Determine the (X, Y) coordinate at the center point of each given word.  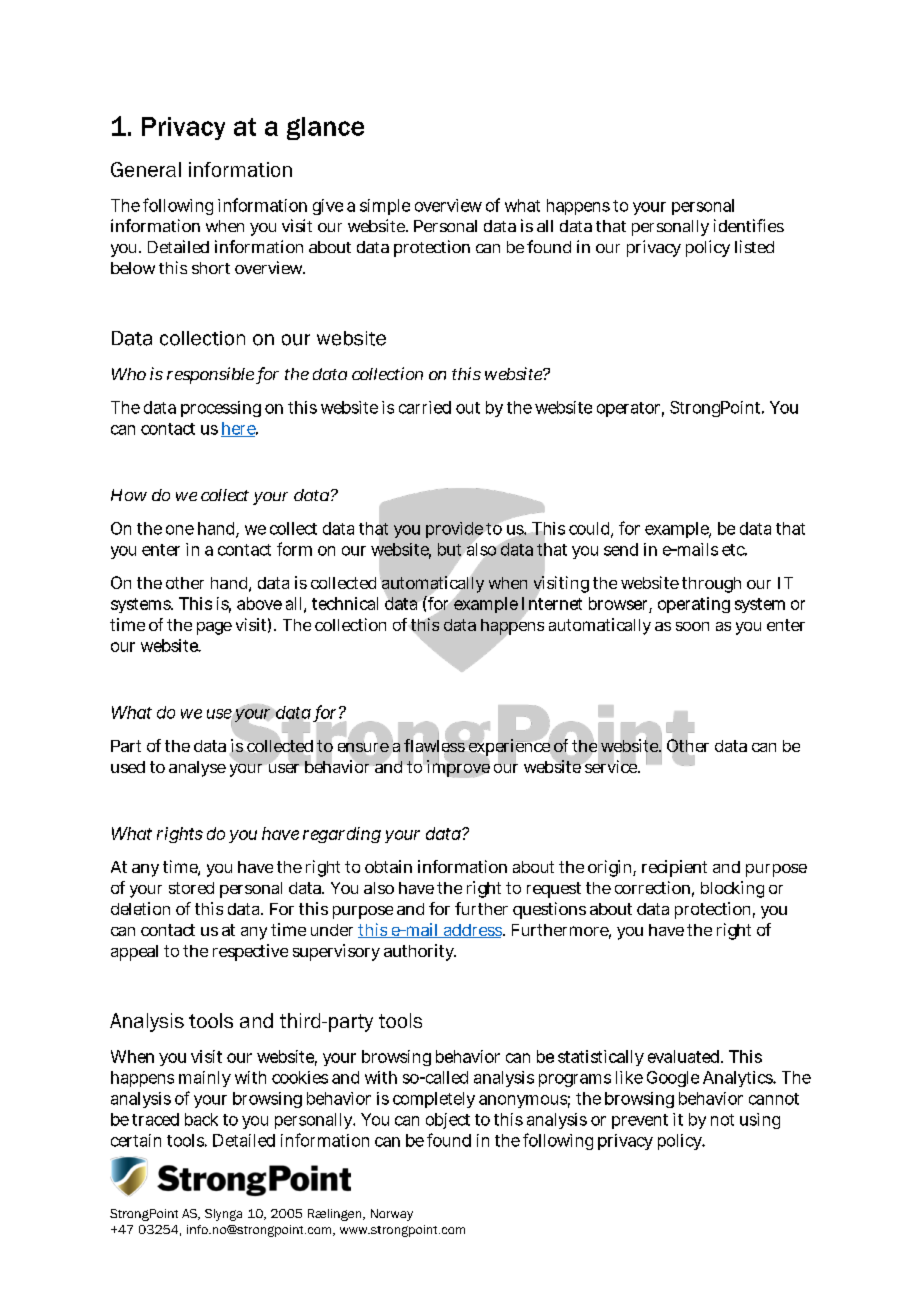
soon (692, 626)
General (146, 169)
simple (385, 207)
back (201, 1119)
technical (345, 603)
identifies (749, 225)
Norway (392, 1215)
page (214, 628)
